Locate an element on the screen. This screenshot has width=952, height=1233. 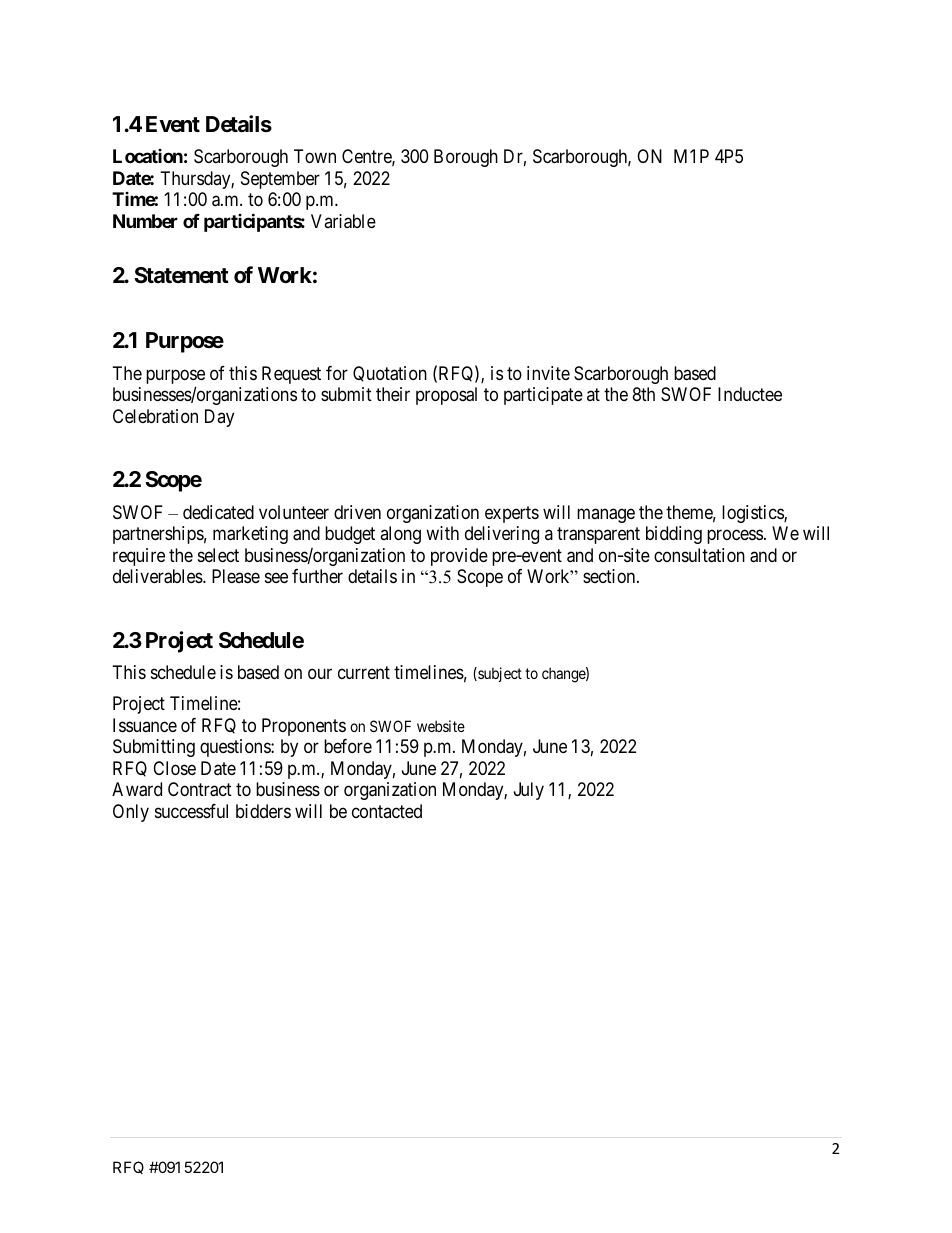
Please is located at coordinates (236, 576).
